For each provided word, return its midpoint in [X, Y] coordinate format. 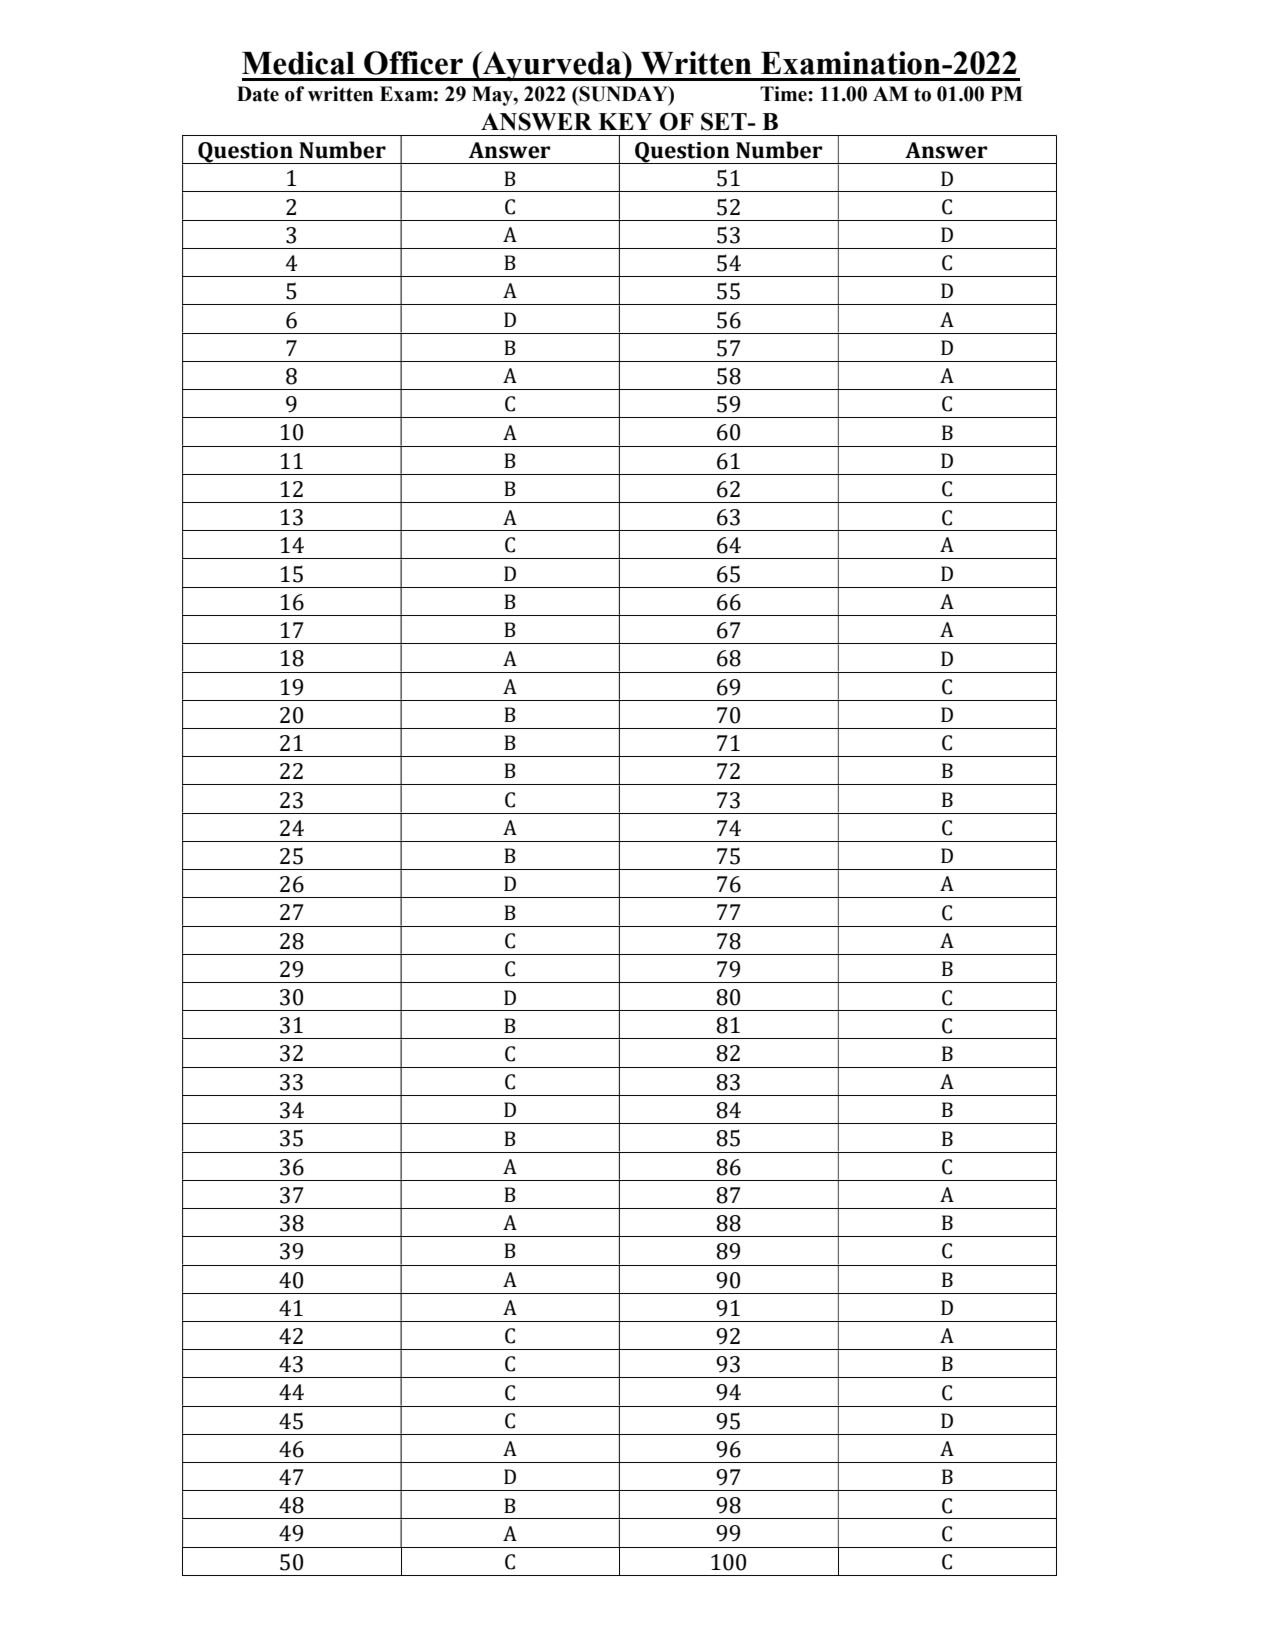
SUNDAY [624, 95]
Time [784, 94]
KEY [625, 121]
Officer [413, 63]
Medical [298, 63]
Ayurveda [552, 66]
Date [258, 94]
